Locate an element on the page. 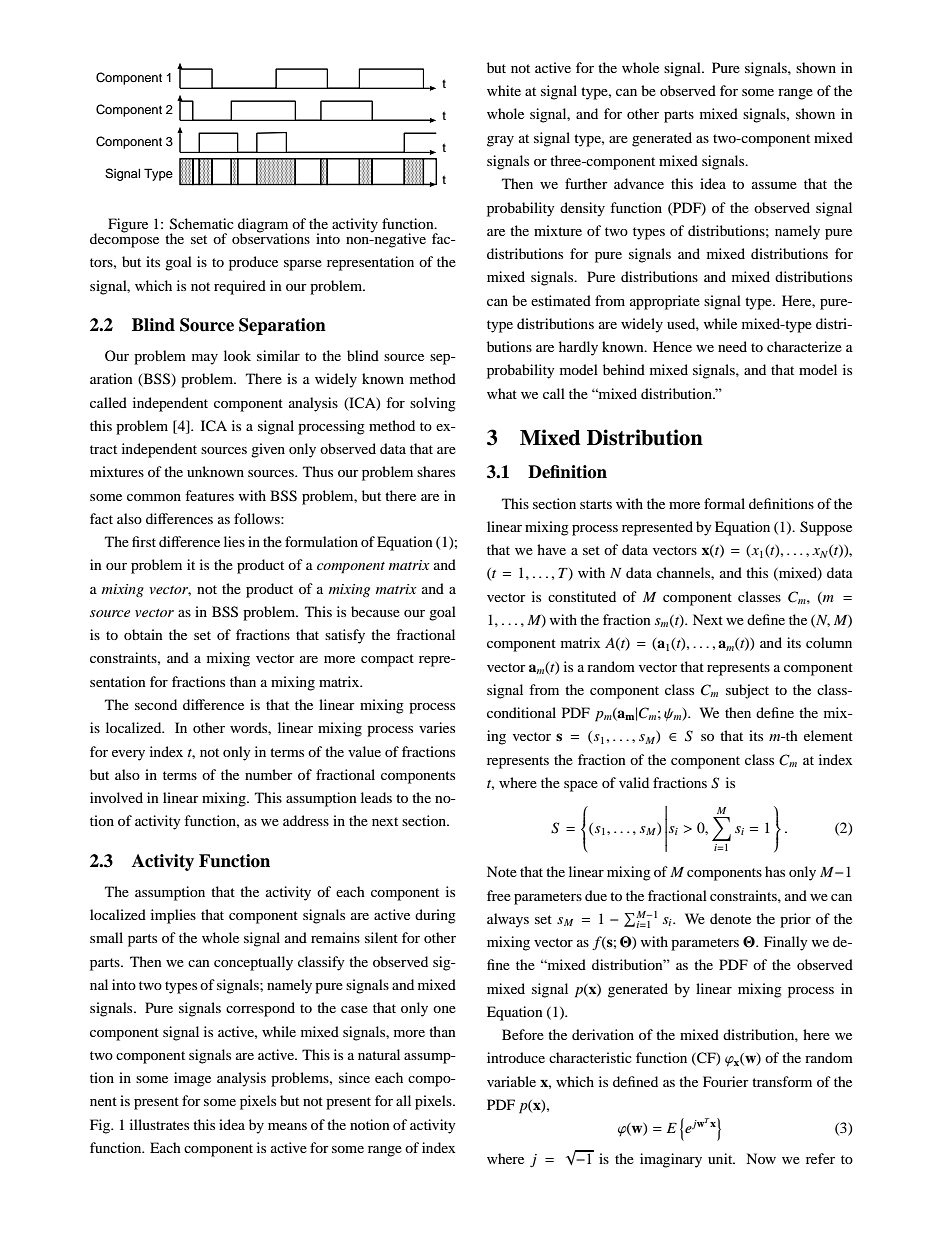 Image resolution: width=952 pixels, height=1233 pixels. assume is located at coordinates (774, 185).
